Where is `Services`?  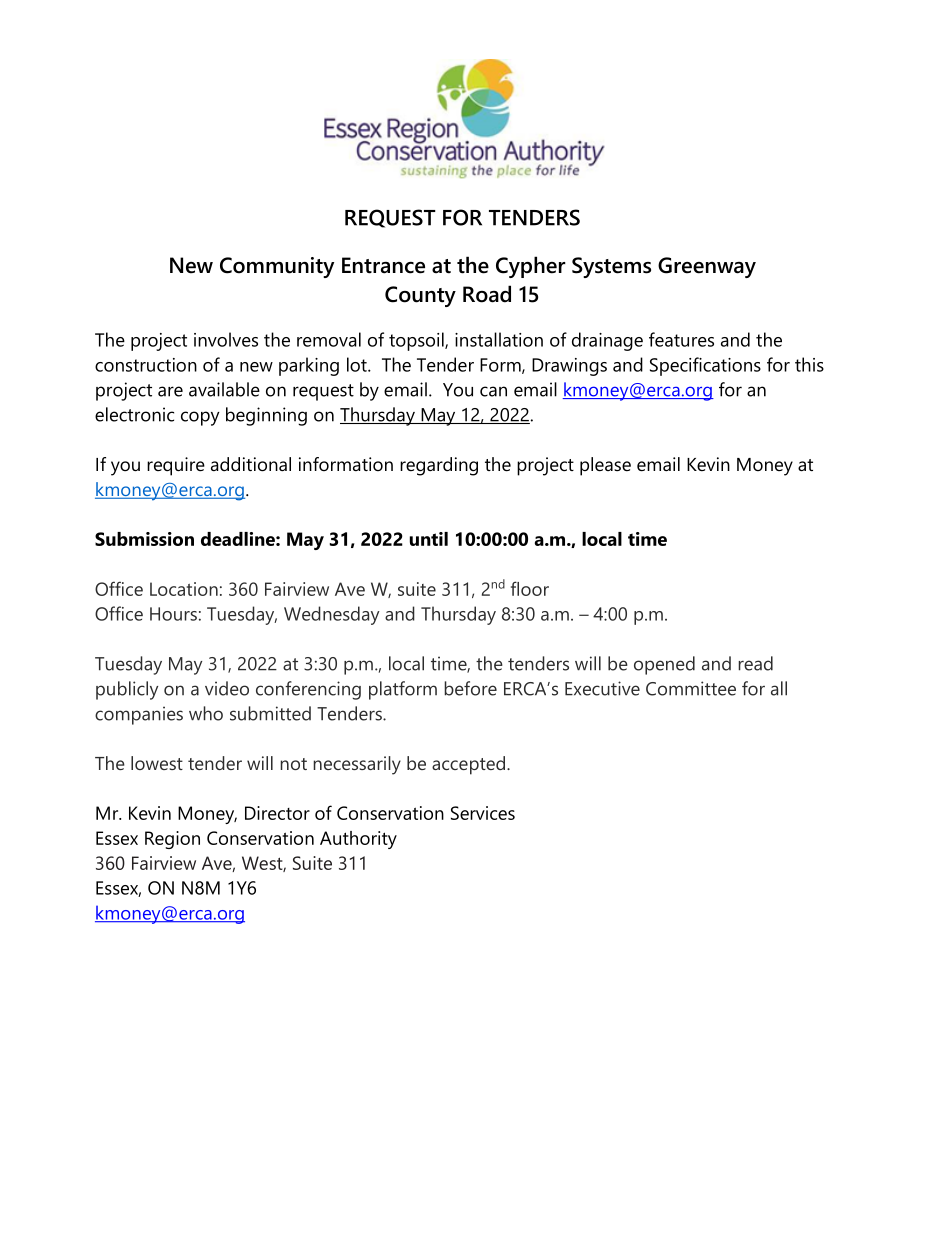
Services is located at coordinates (483, 813).
